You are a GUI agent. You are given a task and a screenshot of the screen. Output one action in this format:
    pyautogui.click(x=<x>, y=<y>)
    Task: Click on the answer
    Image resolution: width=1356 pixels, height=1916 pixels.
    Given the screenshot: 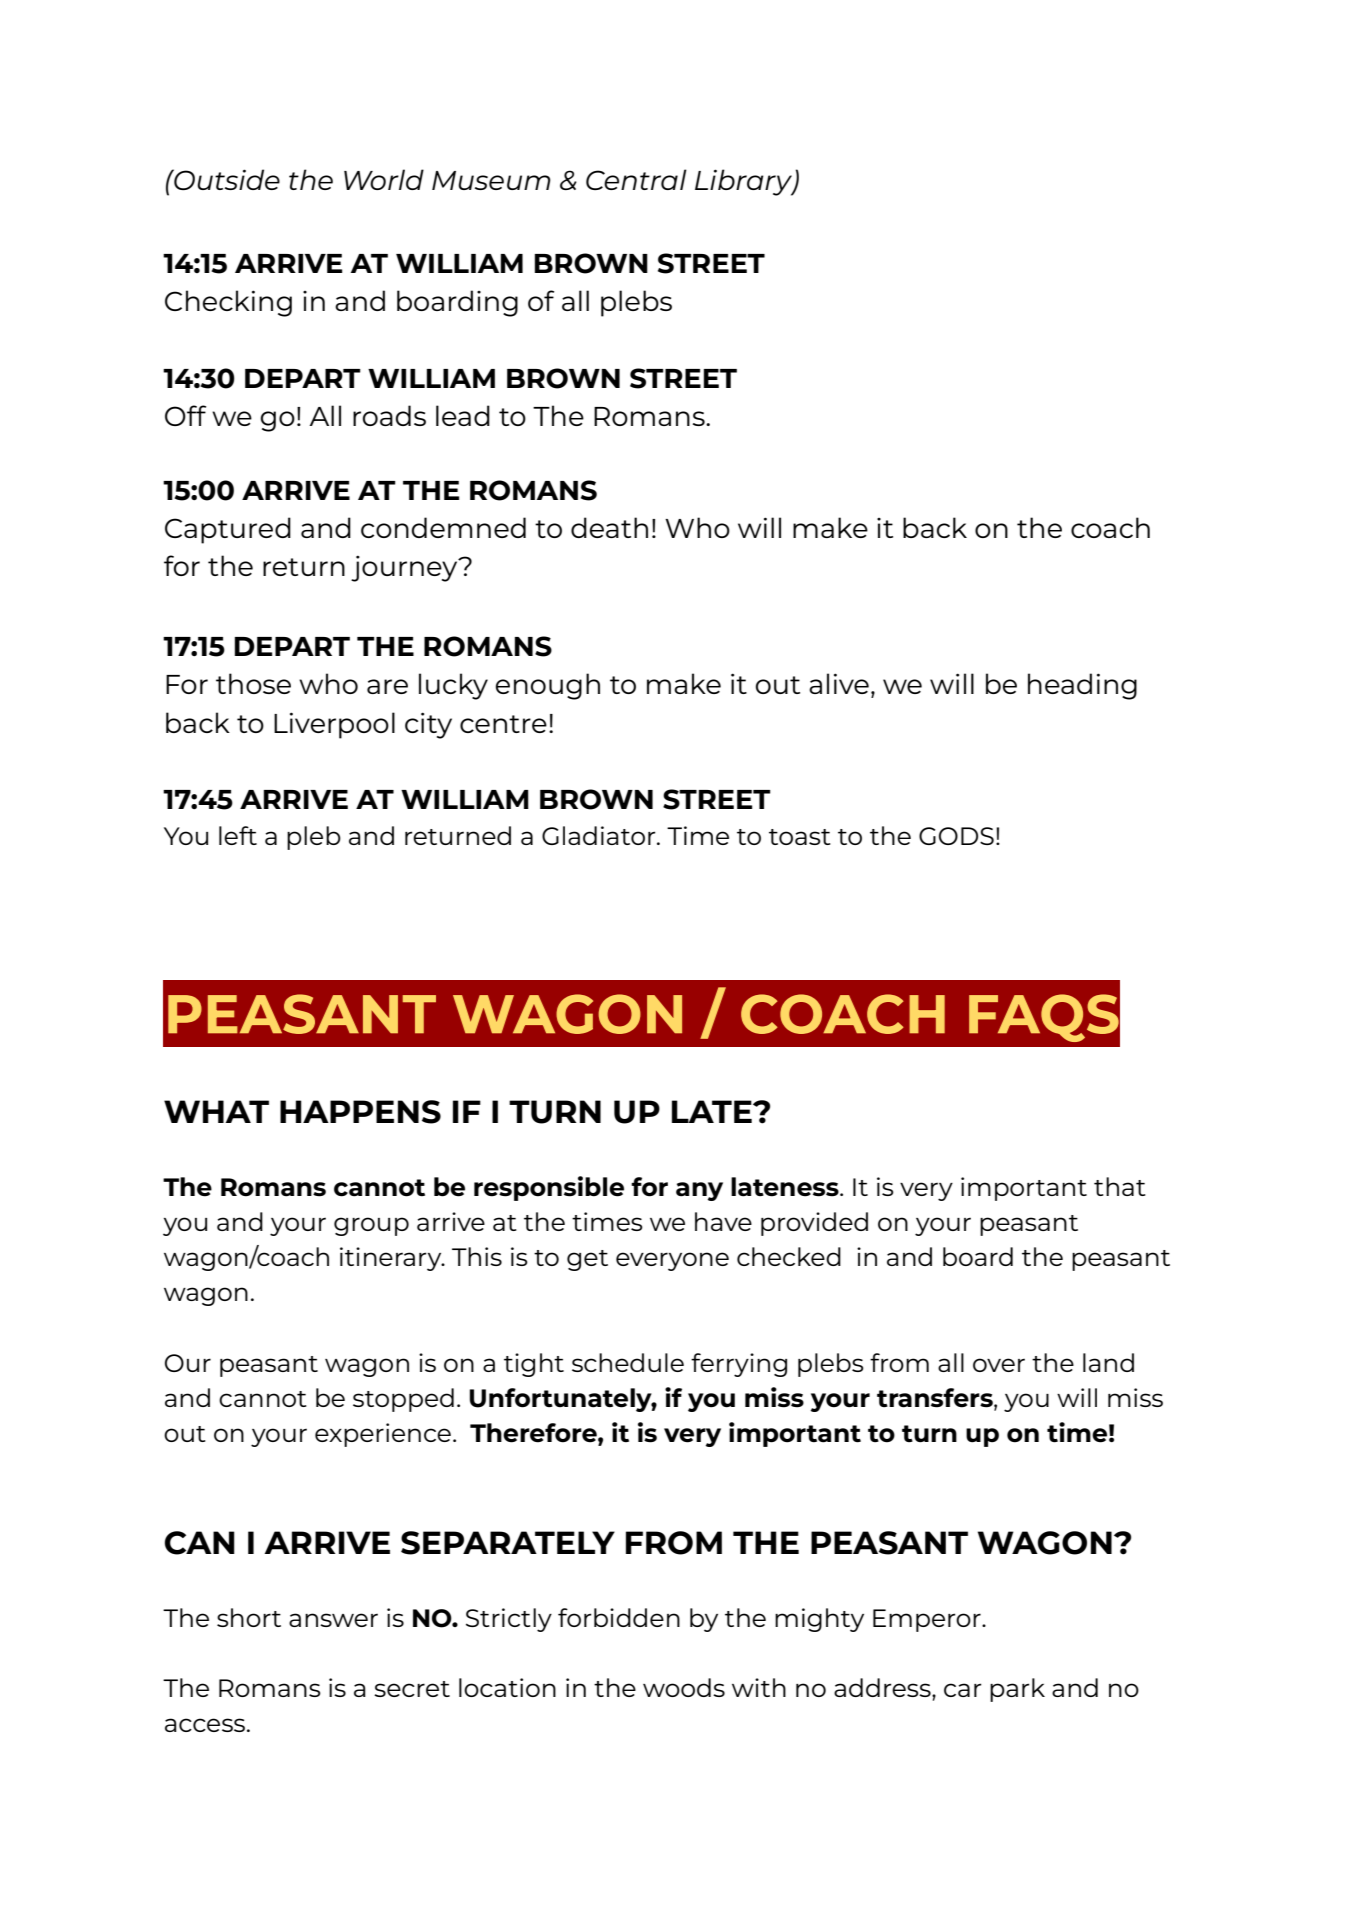 What is the action you would take?
    pyautogui.click(x=333, y=1620)
